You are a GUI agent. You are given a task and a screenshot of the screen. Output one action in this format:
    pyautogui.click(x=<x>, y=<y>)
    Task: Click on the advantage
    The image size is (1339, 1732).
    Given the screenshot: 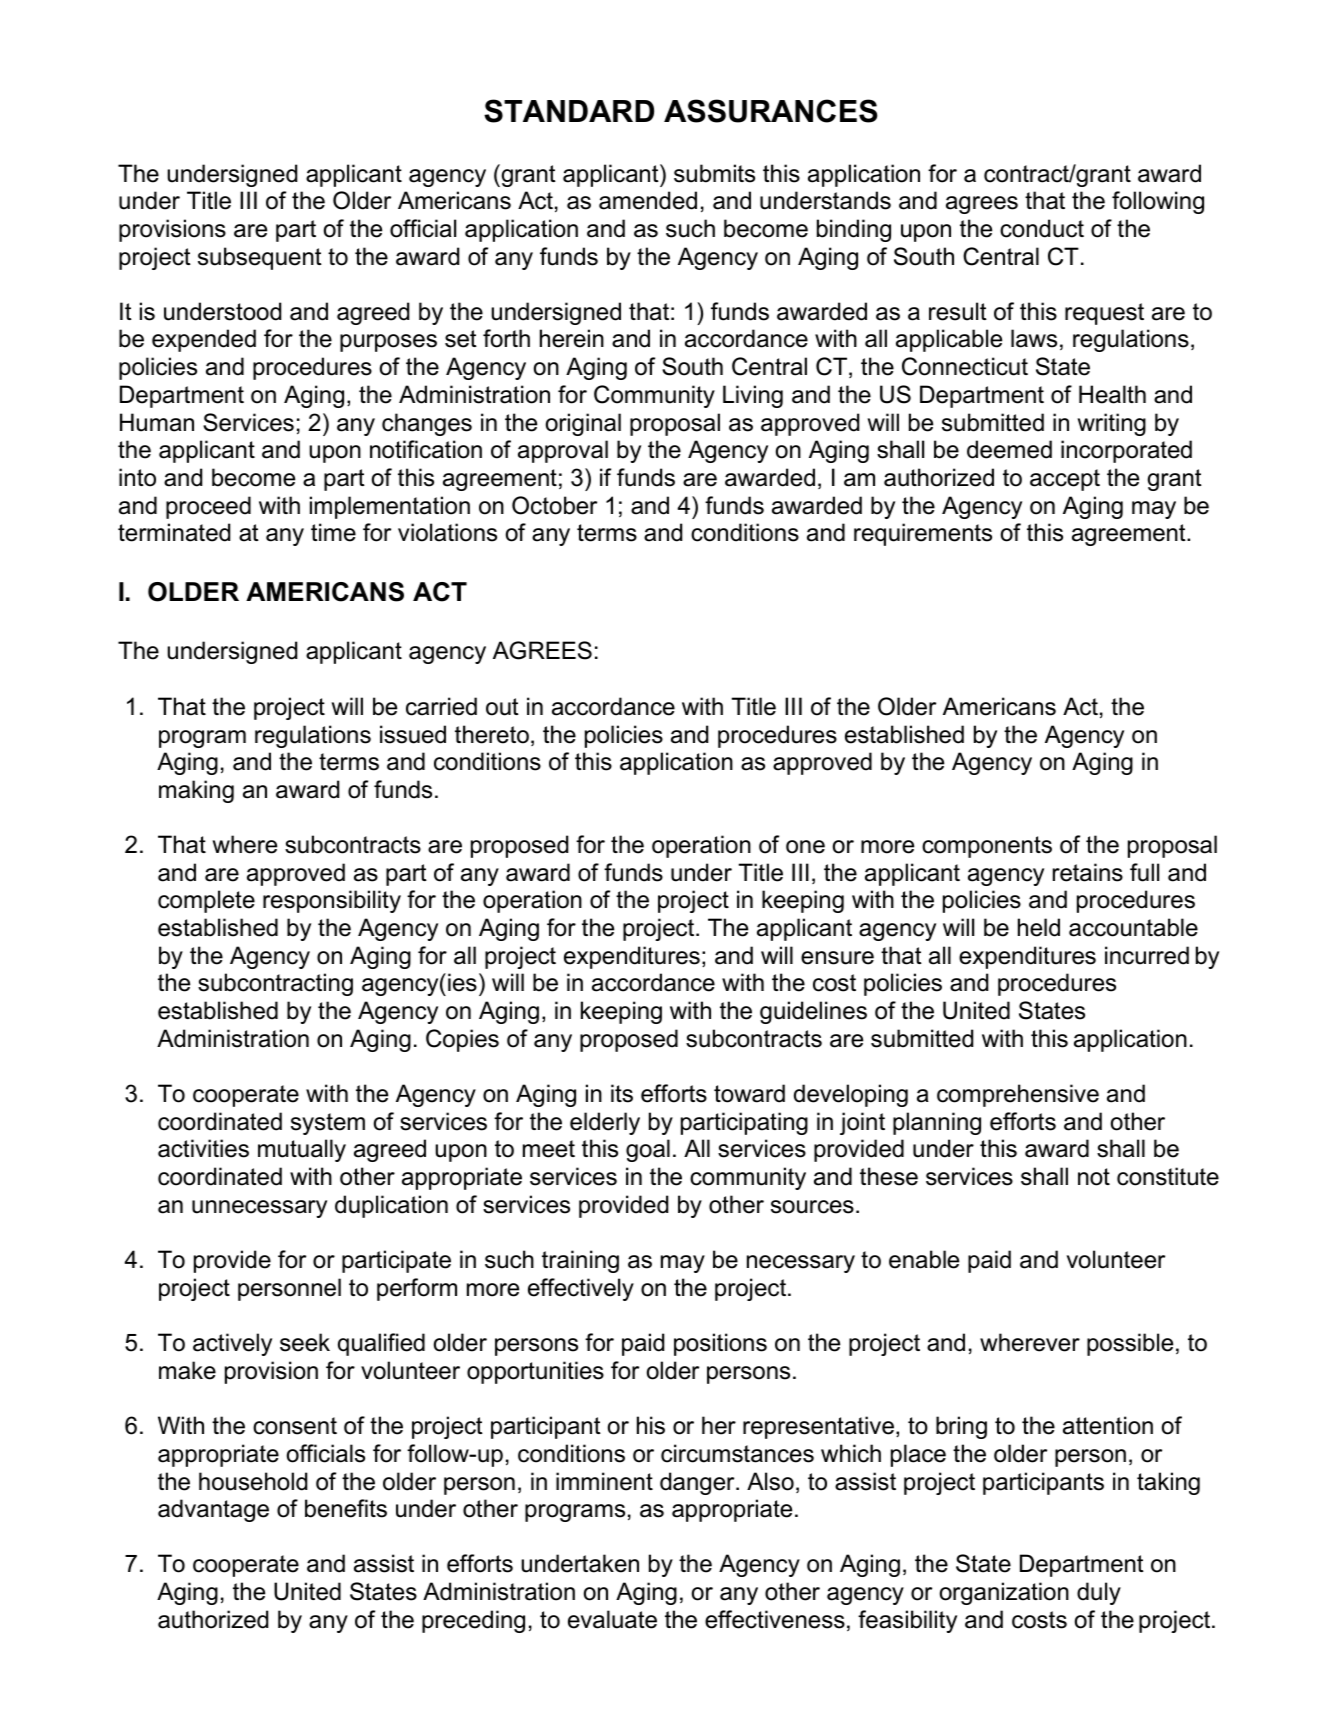 What is the action you would take?
    pyautogui.click(x=213, y=1510)
